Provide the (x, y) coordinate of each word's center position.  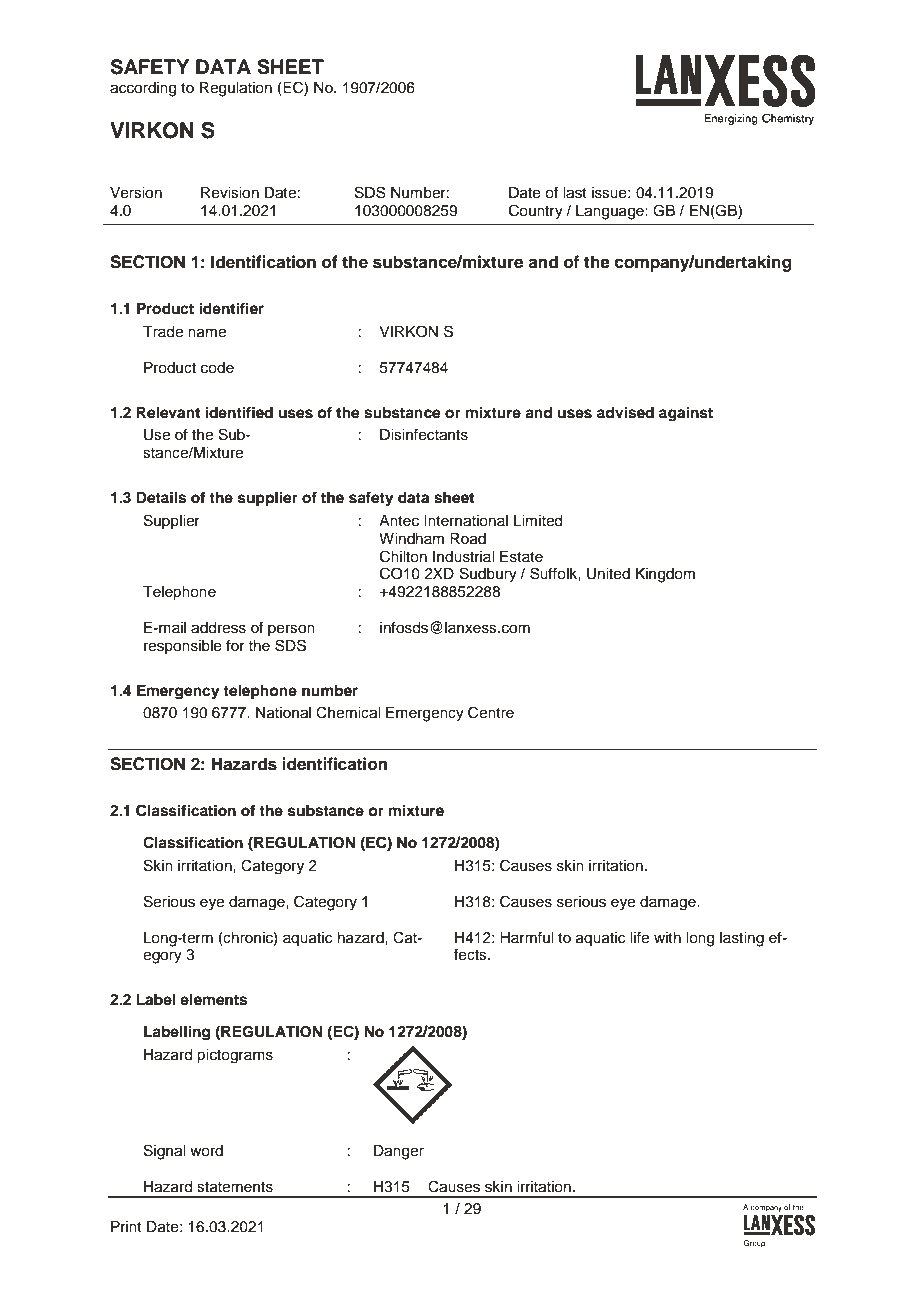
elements (213, 1000)
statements (235, 1187)
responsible (183, 647)
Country (536, 212)
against (686, 414)
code (217, 368)
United (608, 574)
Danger (399, 1152)
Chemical (348, 712)
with (667, 937)
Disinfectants (424, 434)
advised (625, 412)
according (143, 89)
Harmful (526, 937)
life (639, 937)
